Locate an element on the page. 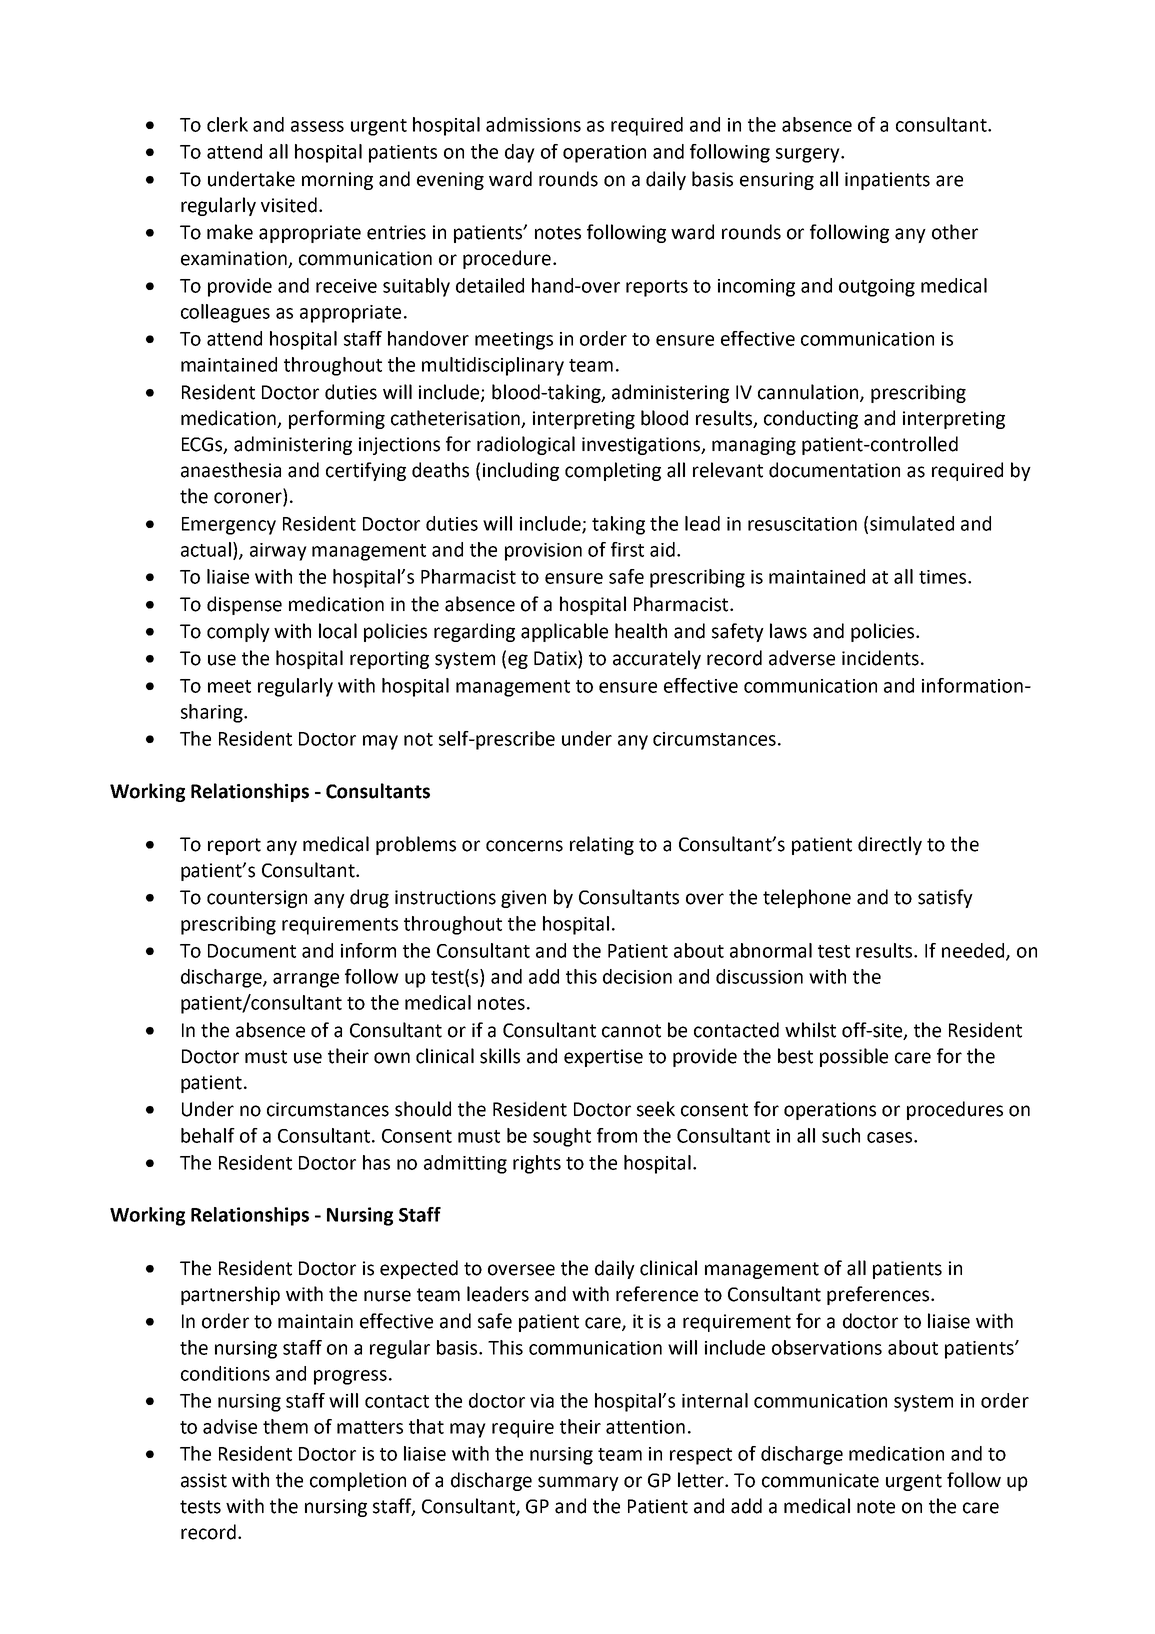 This document has width=1155, height=1634. times is located at coordinates (944, 577).
